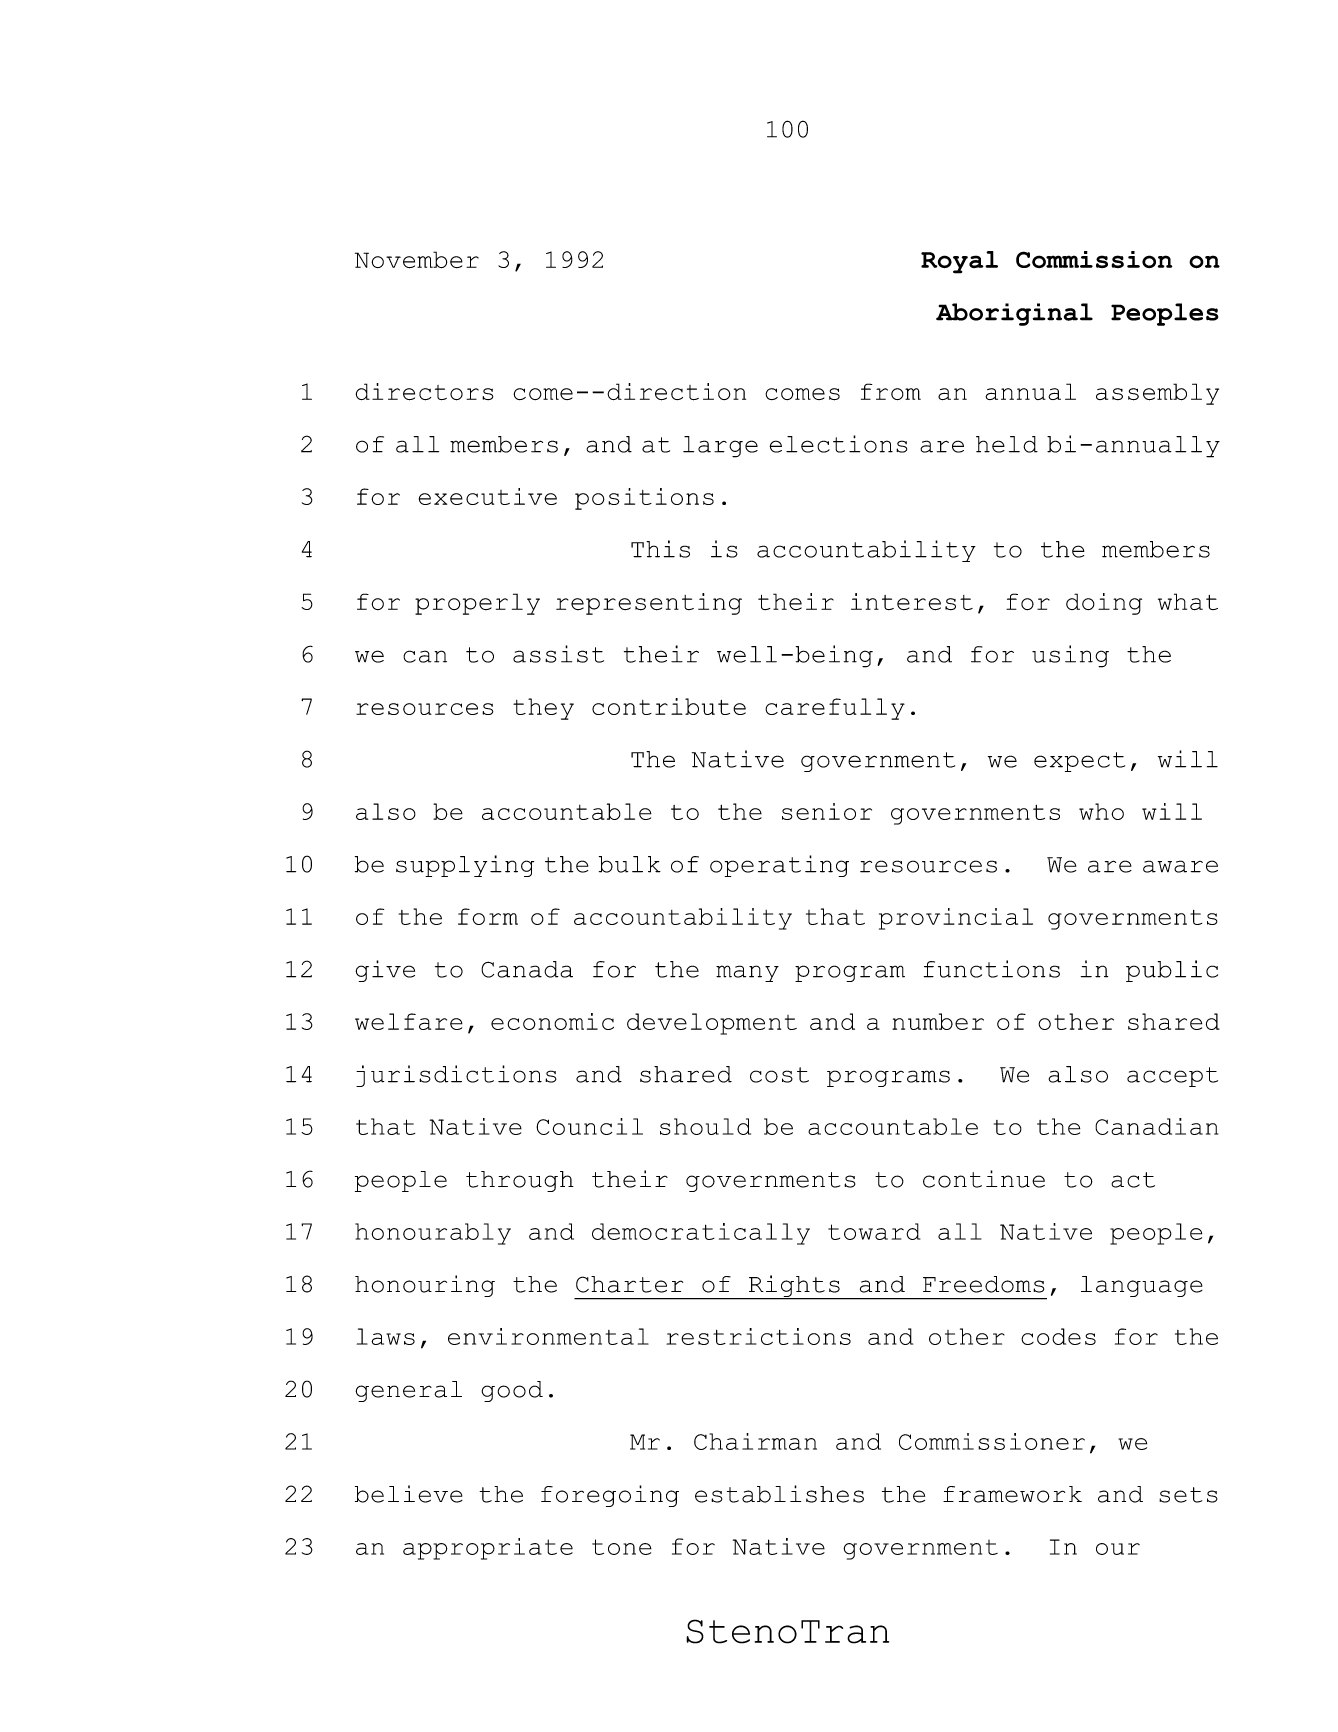 This page has width=1338, height=1732. Describe the element at coordinates (488, 1549) in the page. I see `appropriate` at that location.
